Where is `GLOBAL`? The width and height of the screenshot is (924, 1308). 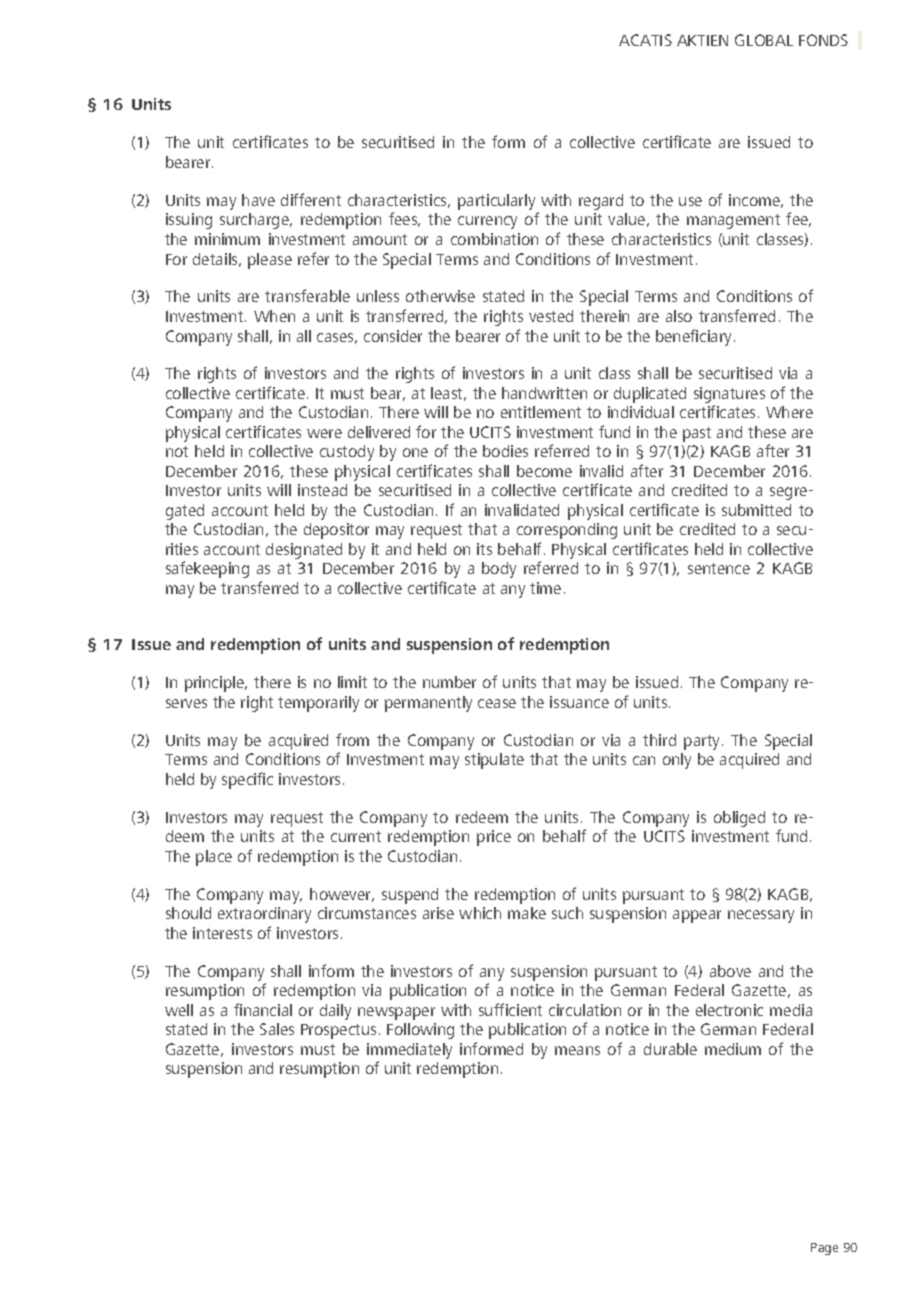
GLOBAL is located at coordinates (764, 40).
